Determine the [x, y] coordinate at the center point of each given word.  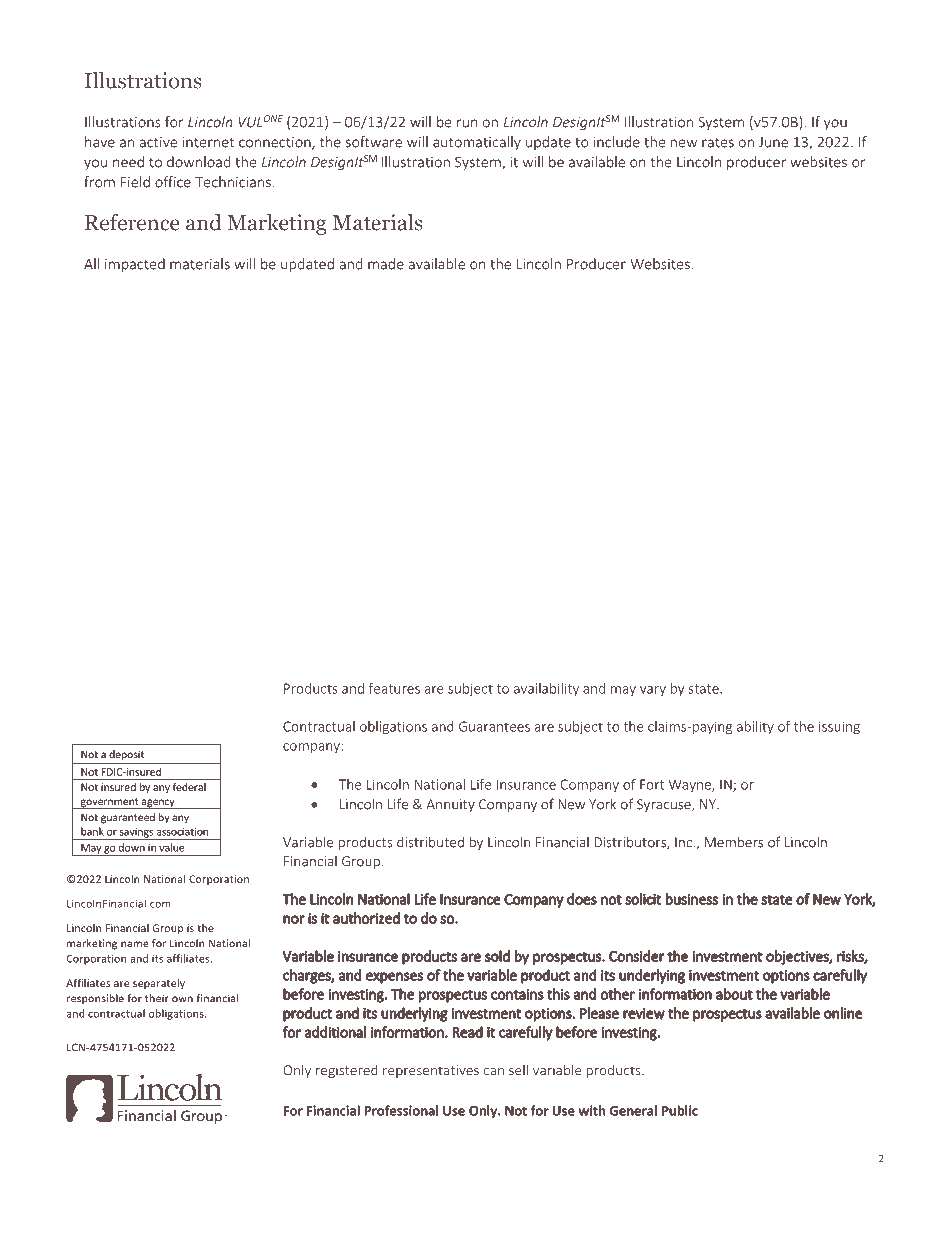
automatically [477, 143]
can [494, 1072]
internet [208, 142]
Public [680, 1110]
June [773, 142]
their [157, 998]
